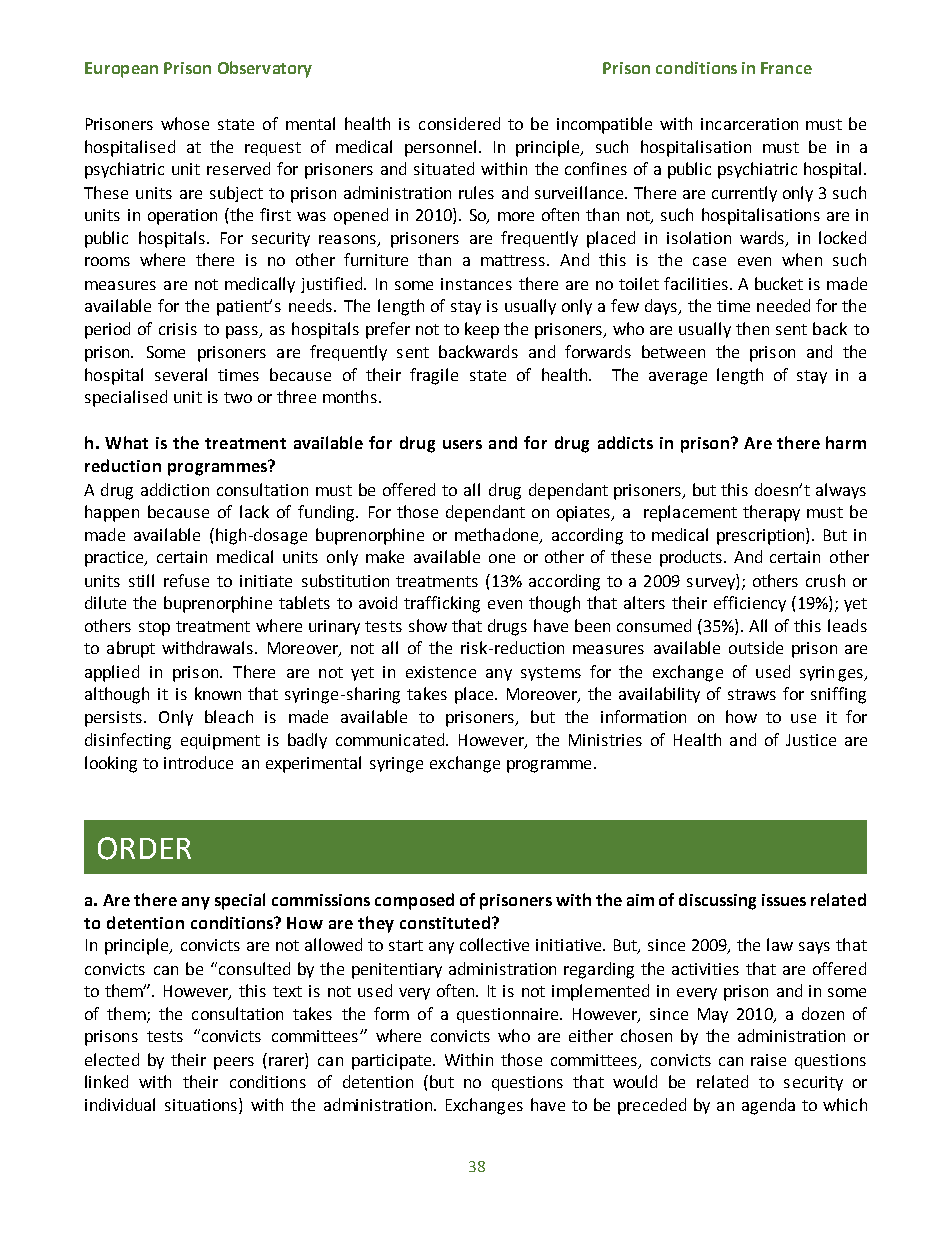  I want to click on considered, so click(459, 123).
